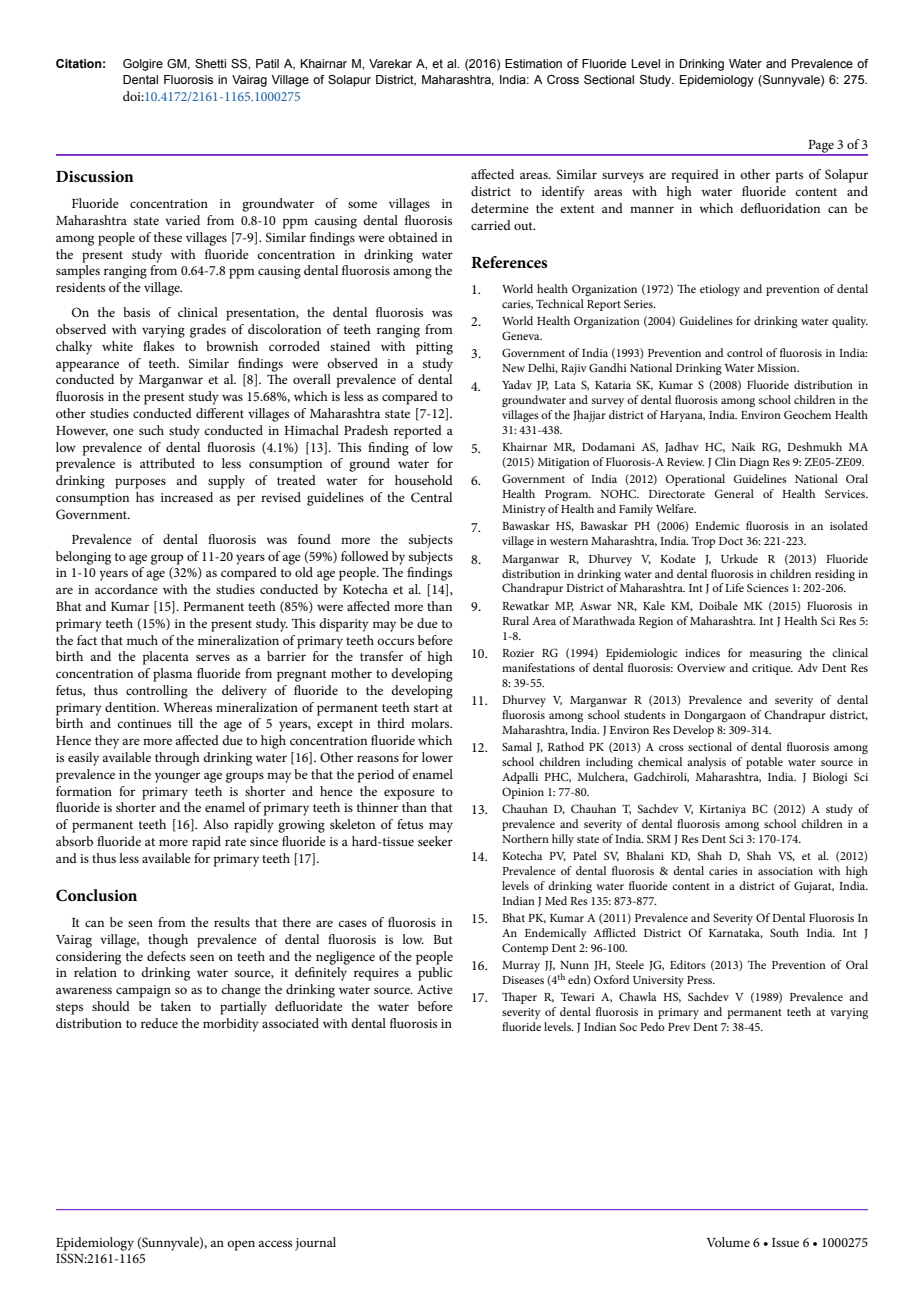  I want to click on Estimation, so click(533, 63).
